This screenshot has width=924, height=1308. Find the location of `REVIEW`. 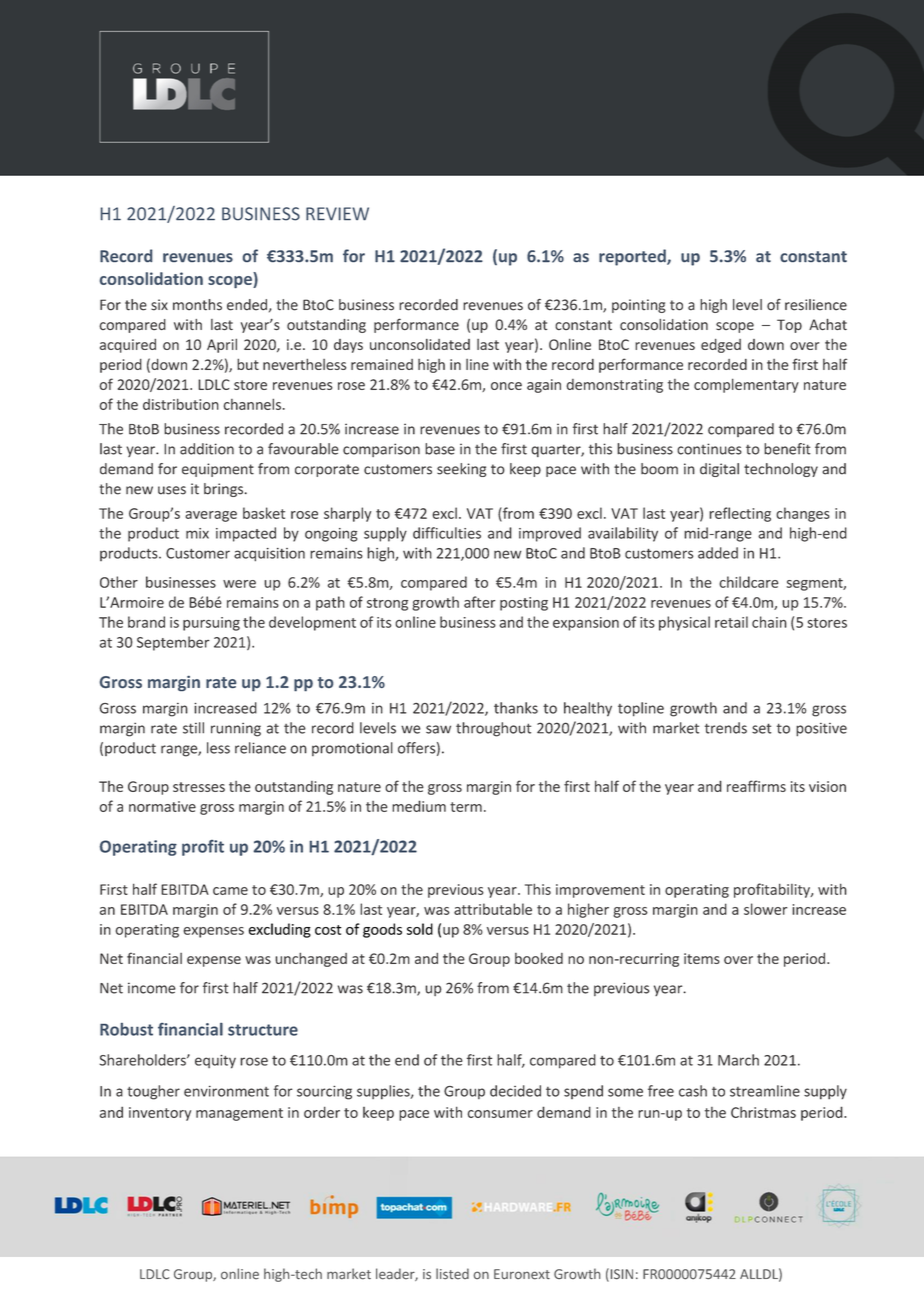

REVIEW is located at coordinates (337, 214).
